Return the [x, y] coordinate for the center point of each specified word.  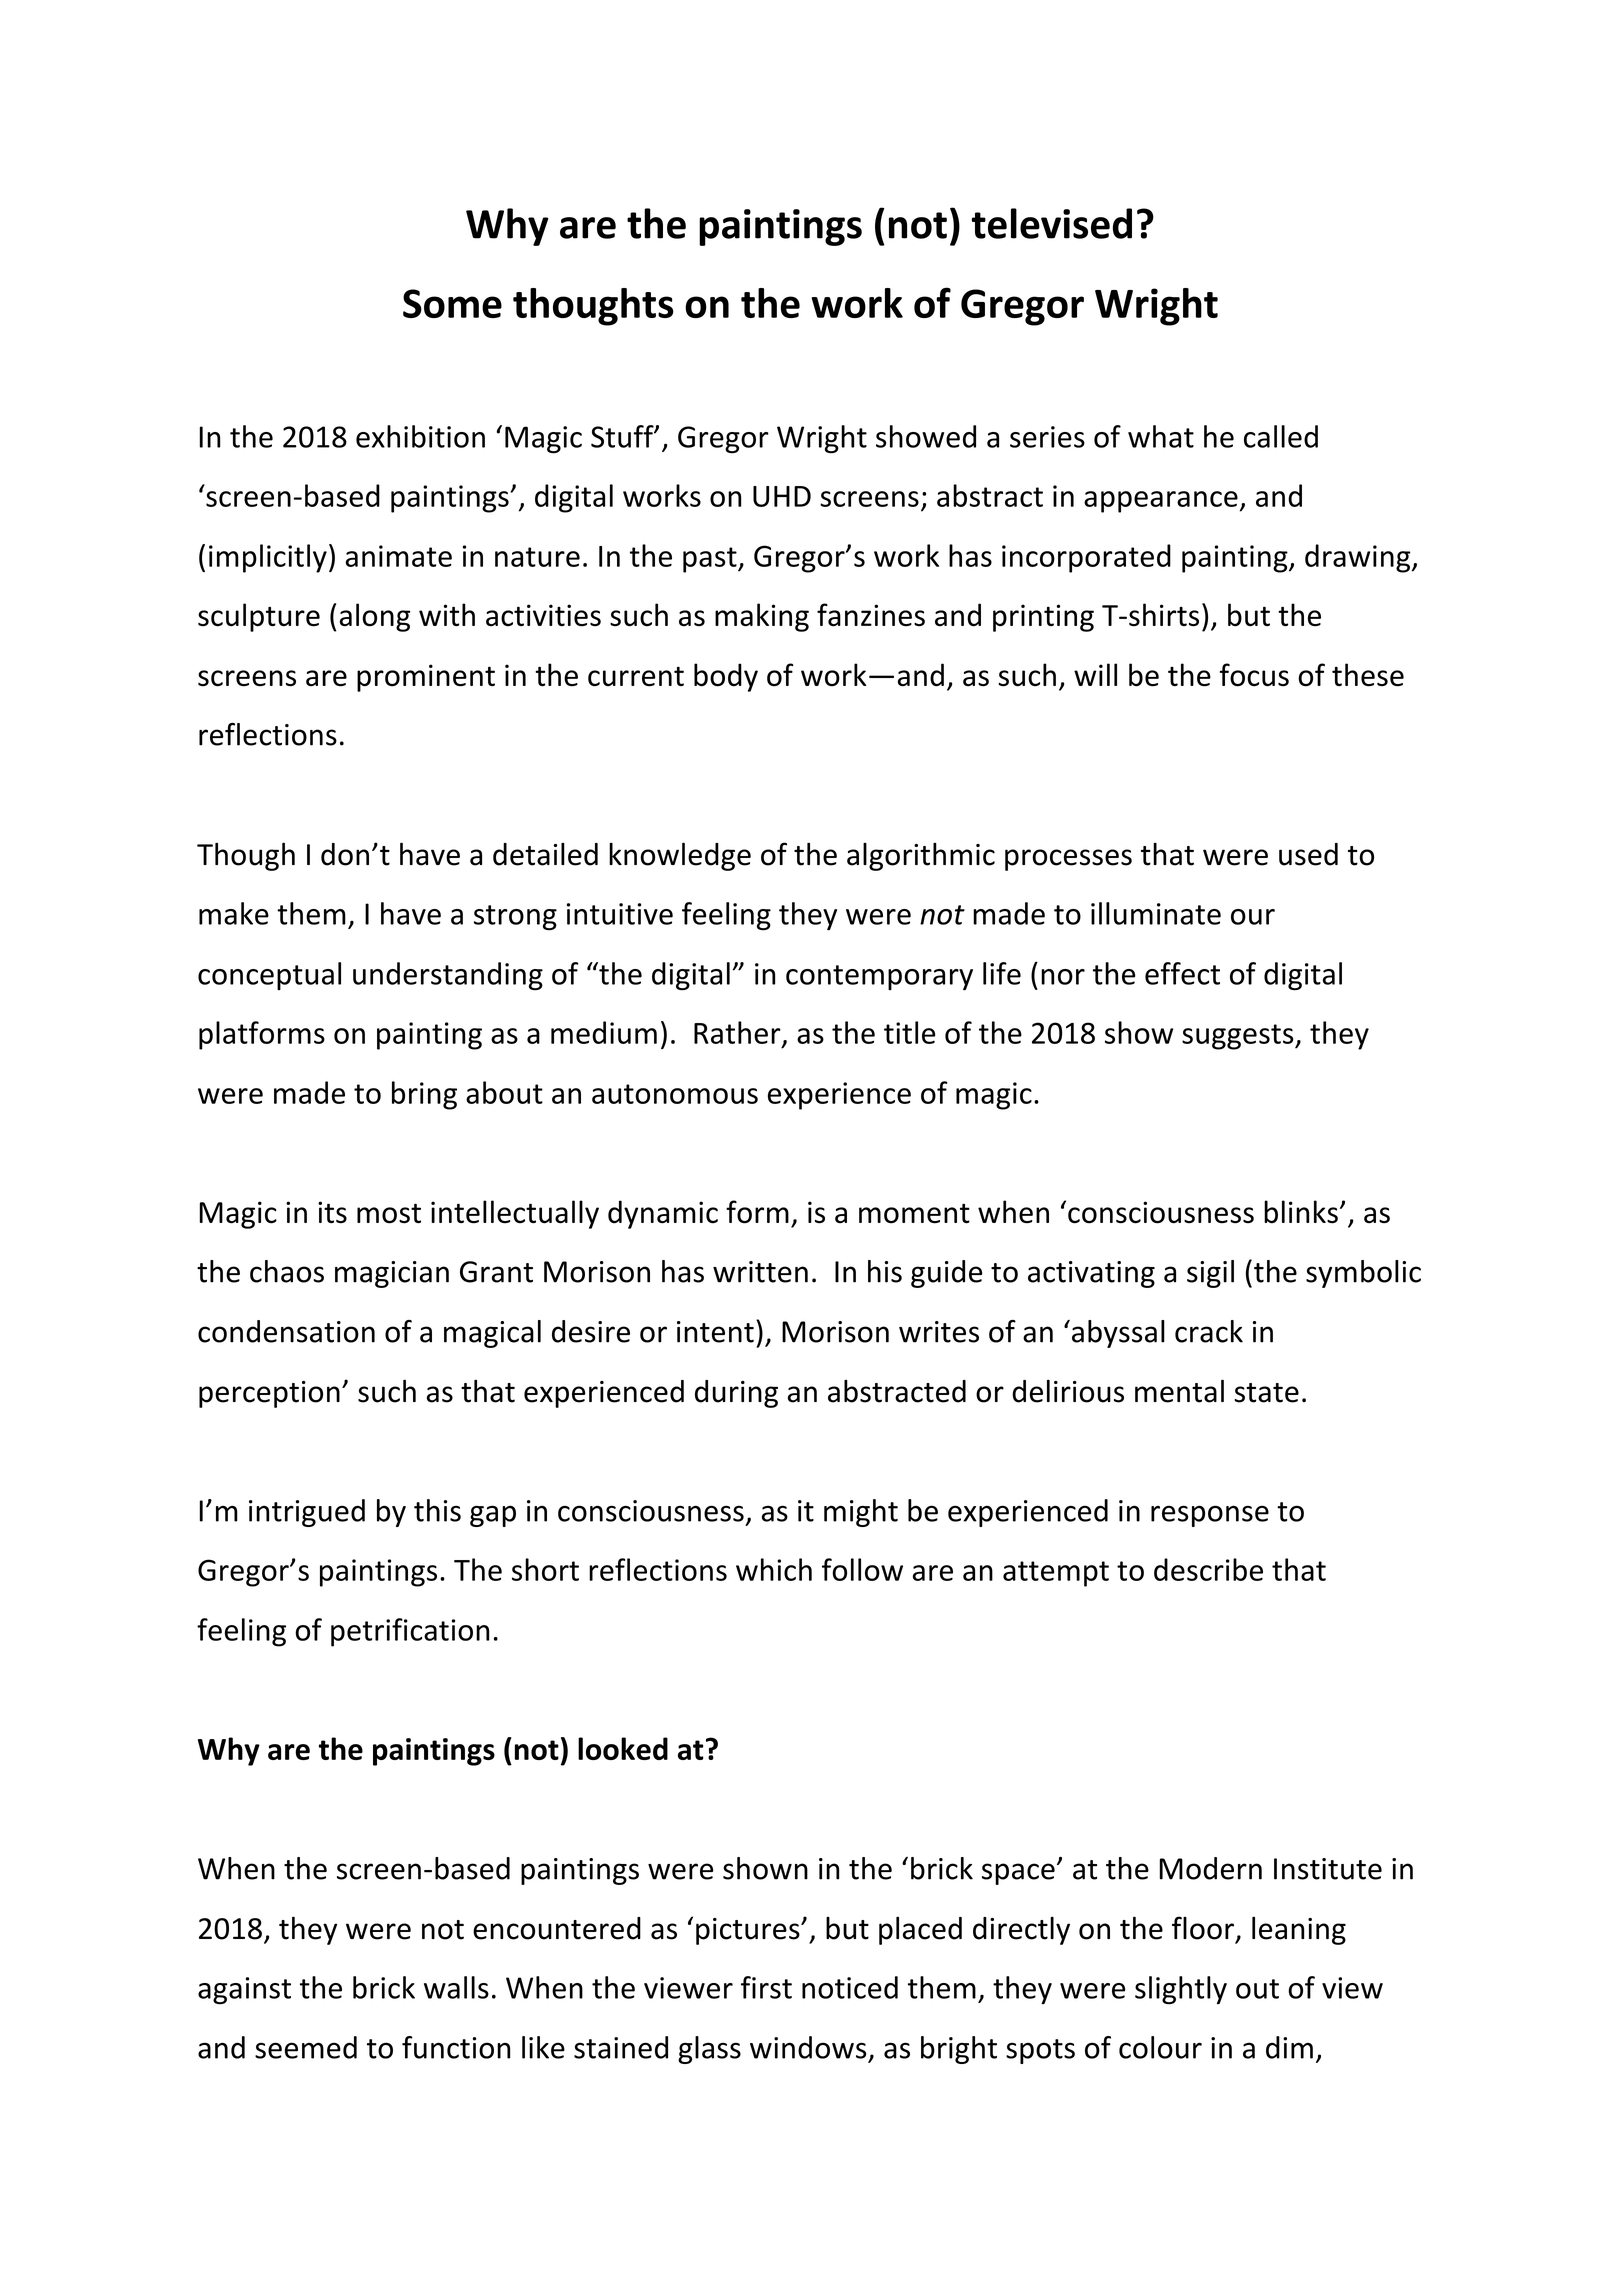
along [375, 617]
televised [1052, 223]
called [1281, 436]
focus [1254, 675]
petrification [410, 1632]
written [760, 1272]
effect [1182, 973]
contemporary [879, 978]
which [774, 1569]
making [762, 617]
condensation [286, 1331]
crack [1209, 1331]
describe [1208, 1569]
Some [452, 303]
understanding [448, 976]
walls [456, 1987]
